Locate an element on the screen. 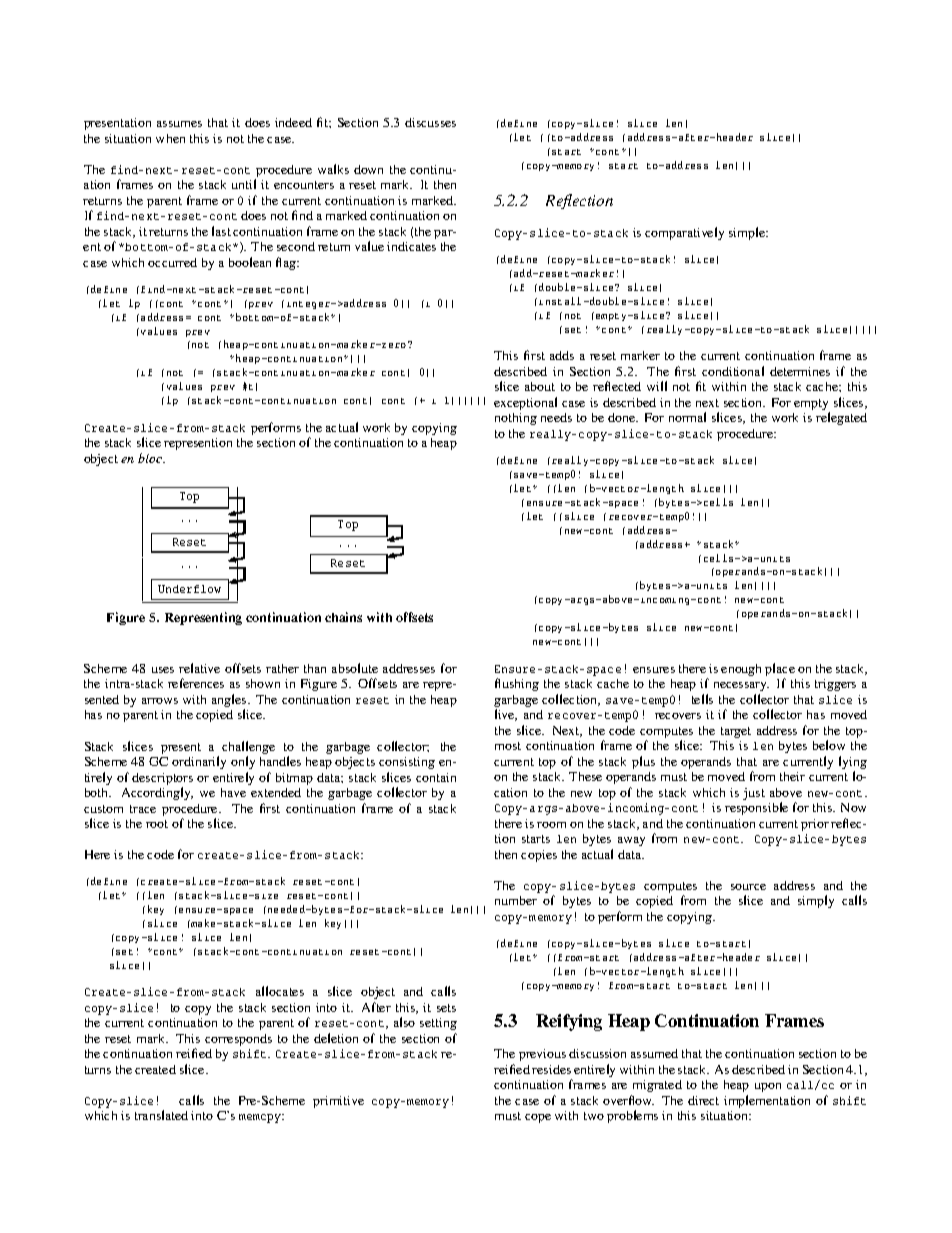 The height and width of the screenshot is (1233, 952). normal is located at coordinates (687, 417).
